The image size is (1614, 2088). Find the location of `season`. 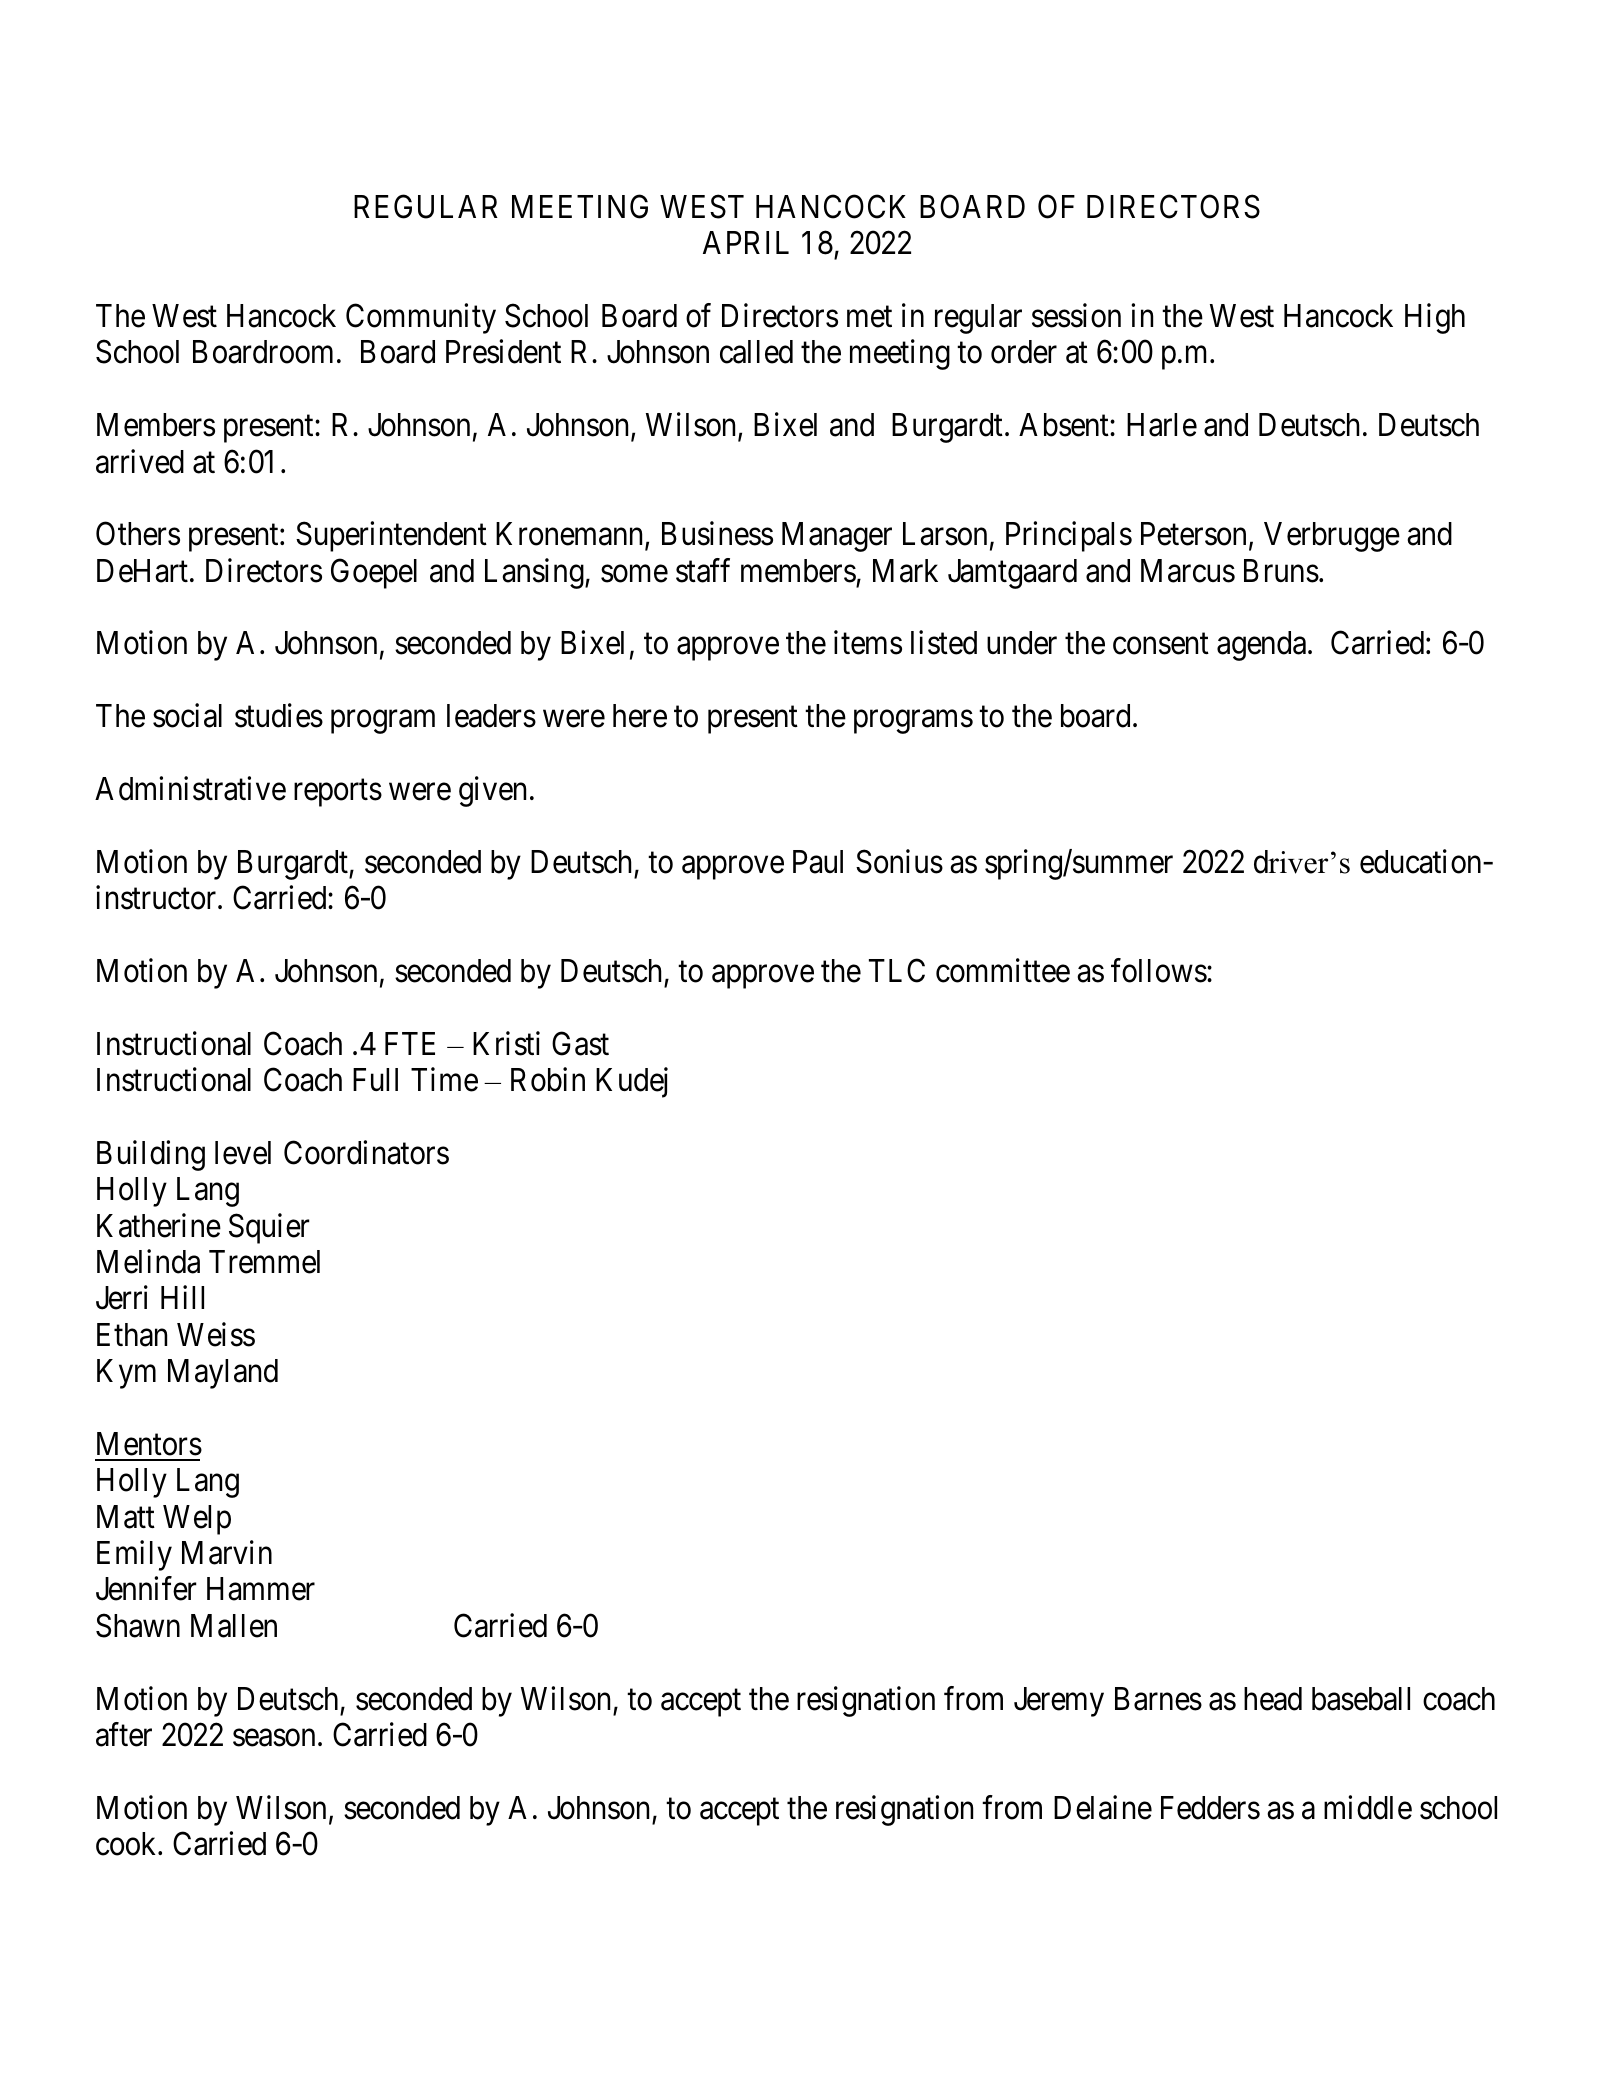

season is located at coordinates (274, 1738).
